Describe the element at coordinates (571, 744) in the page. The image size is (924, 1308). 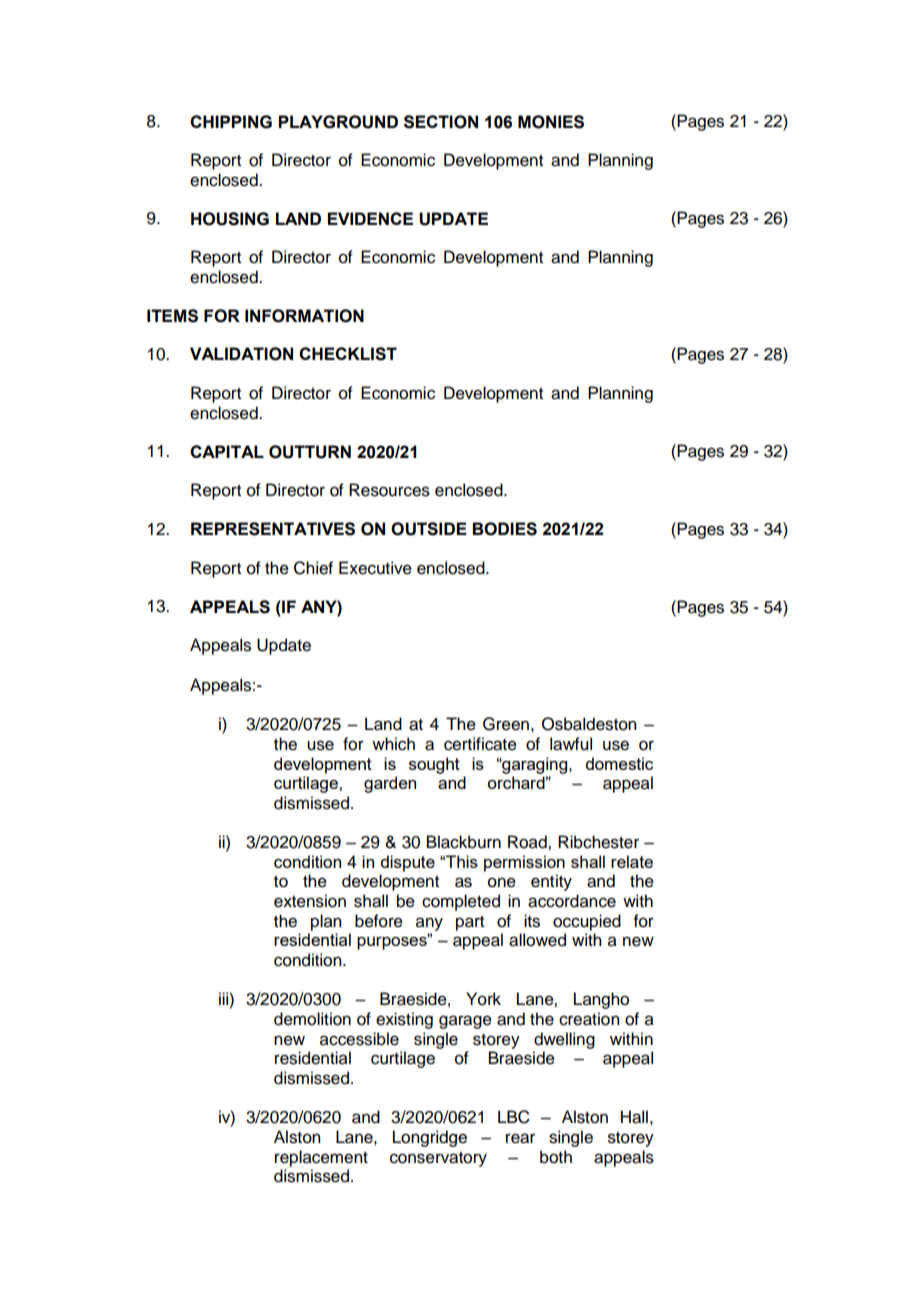
I see `lawful` at that location.
